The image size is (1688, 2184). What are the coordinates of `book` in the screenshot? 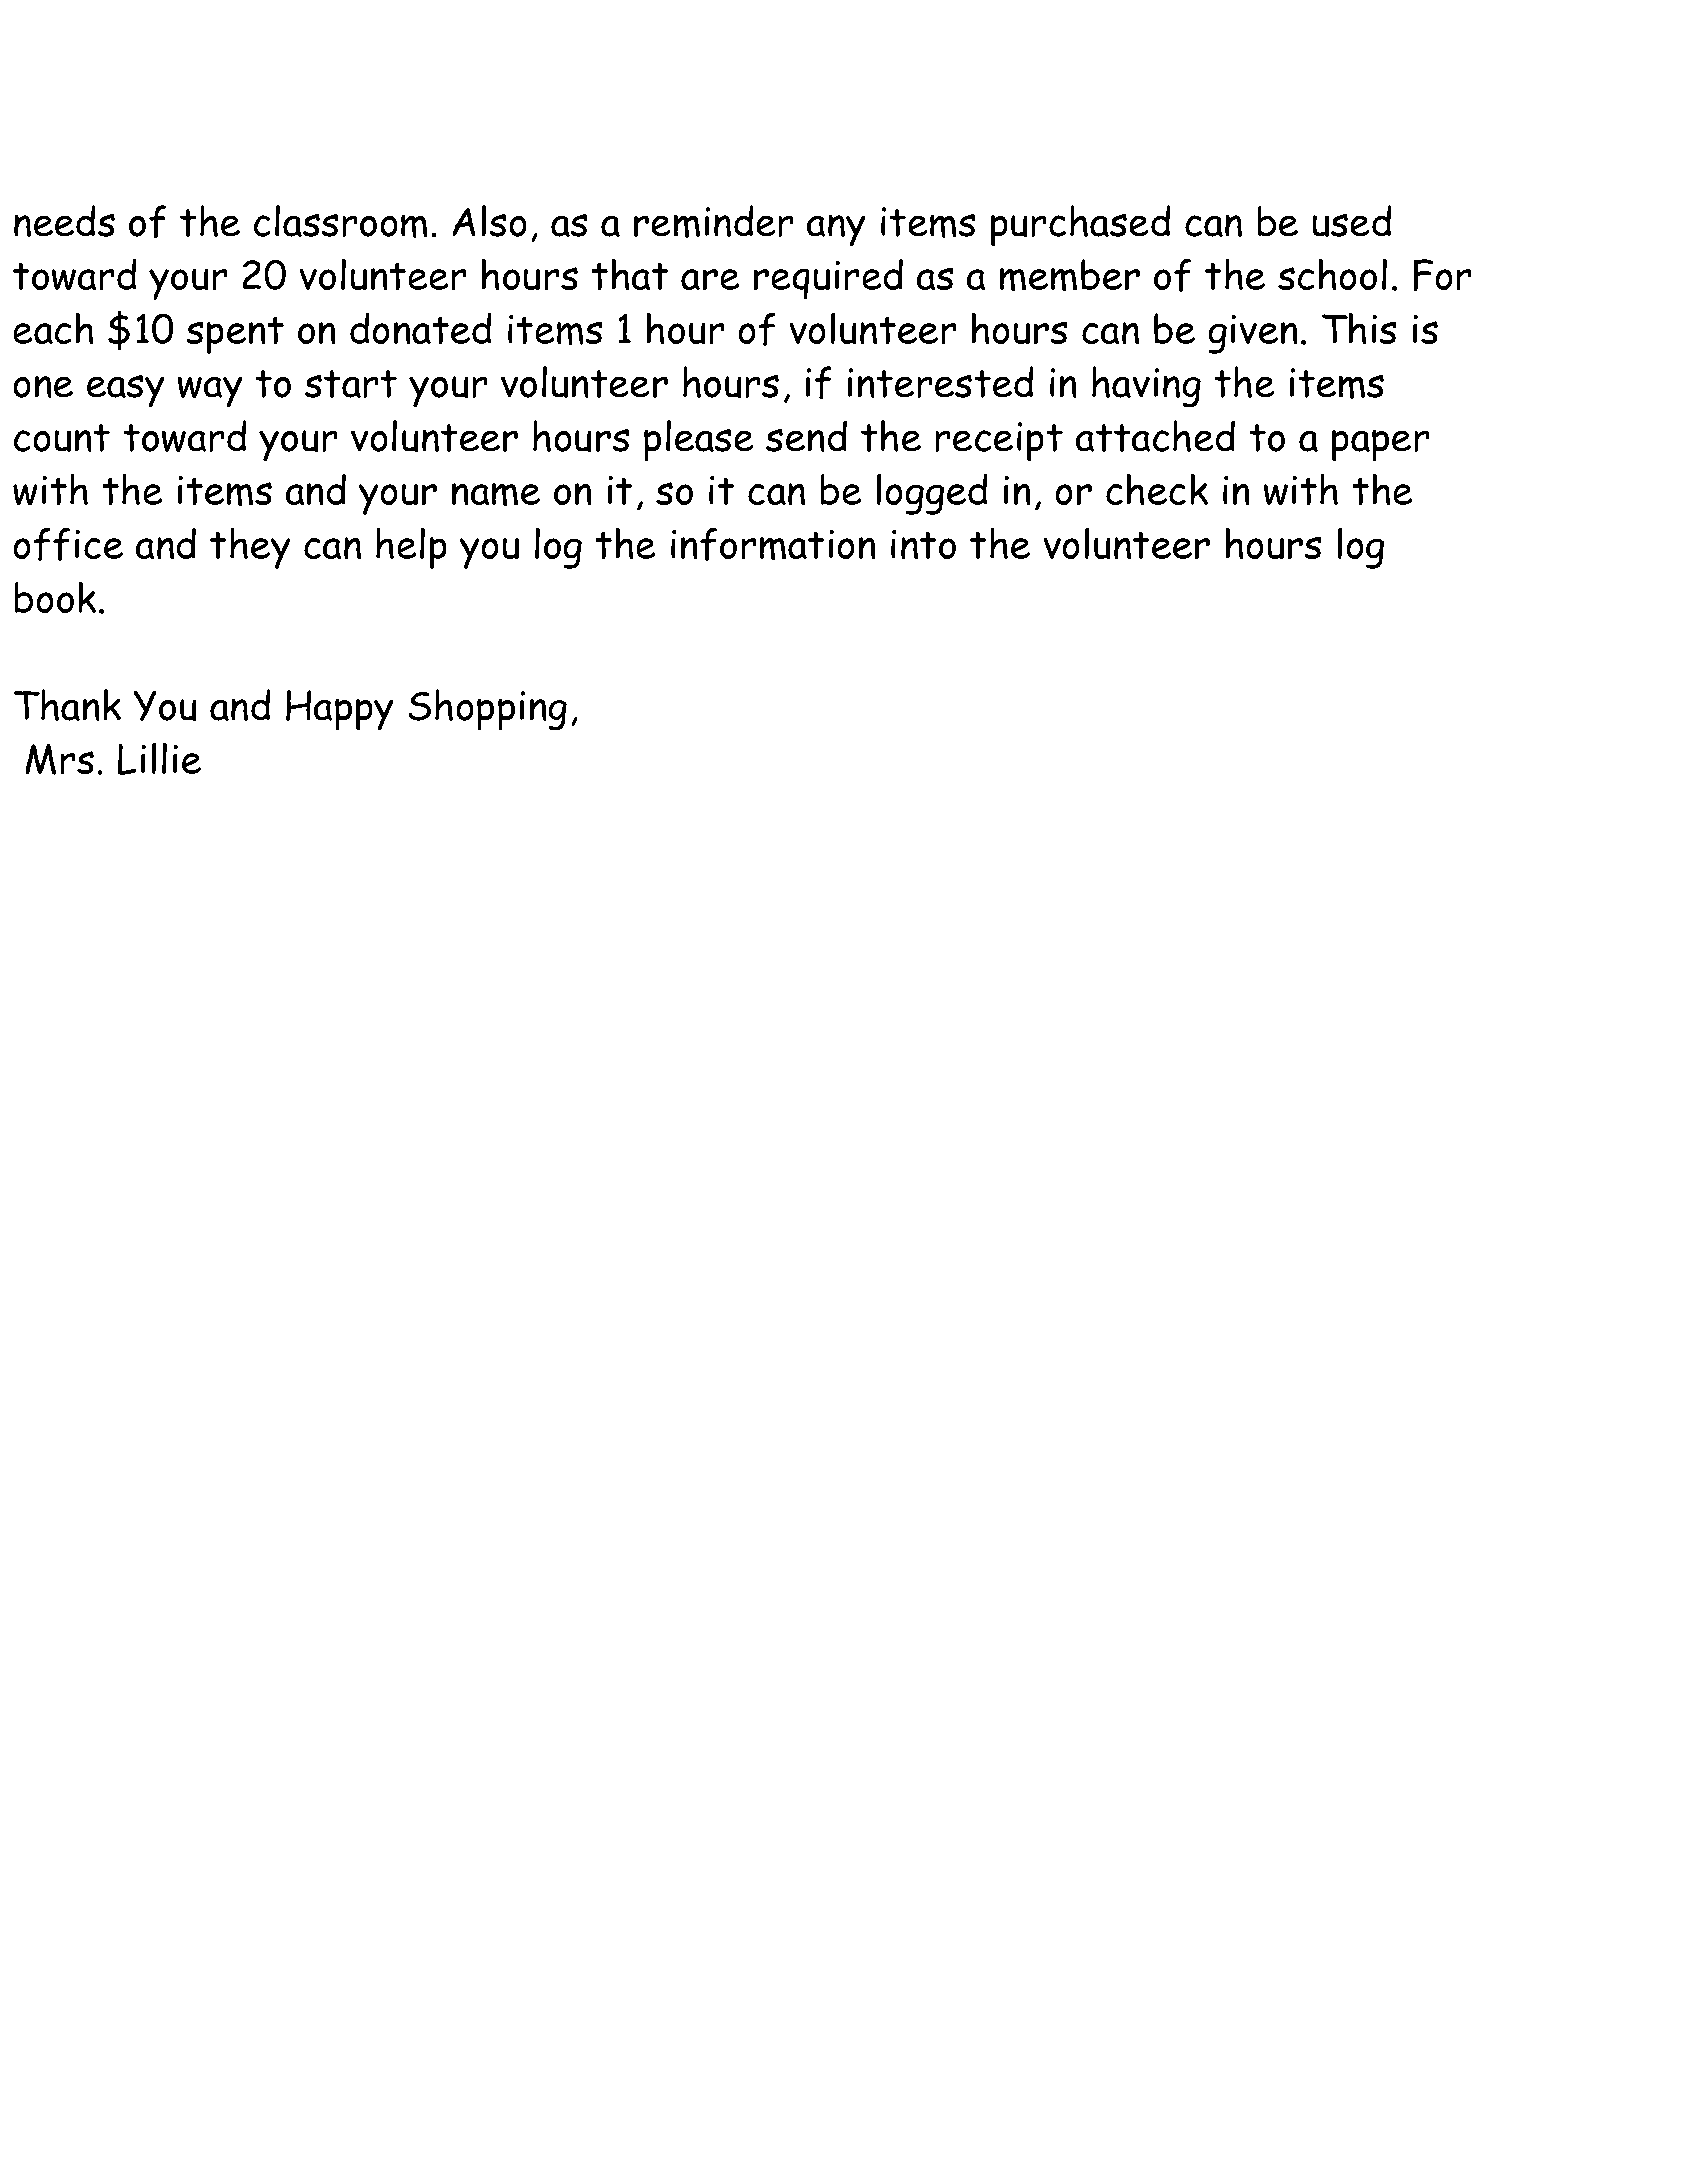 It's located at (55, 597).
